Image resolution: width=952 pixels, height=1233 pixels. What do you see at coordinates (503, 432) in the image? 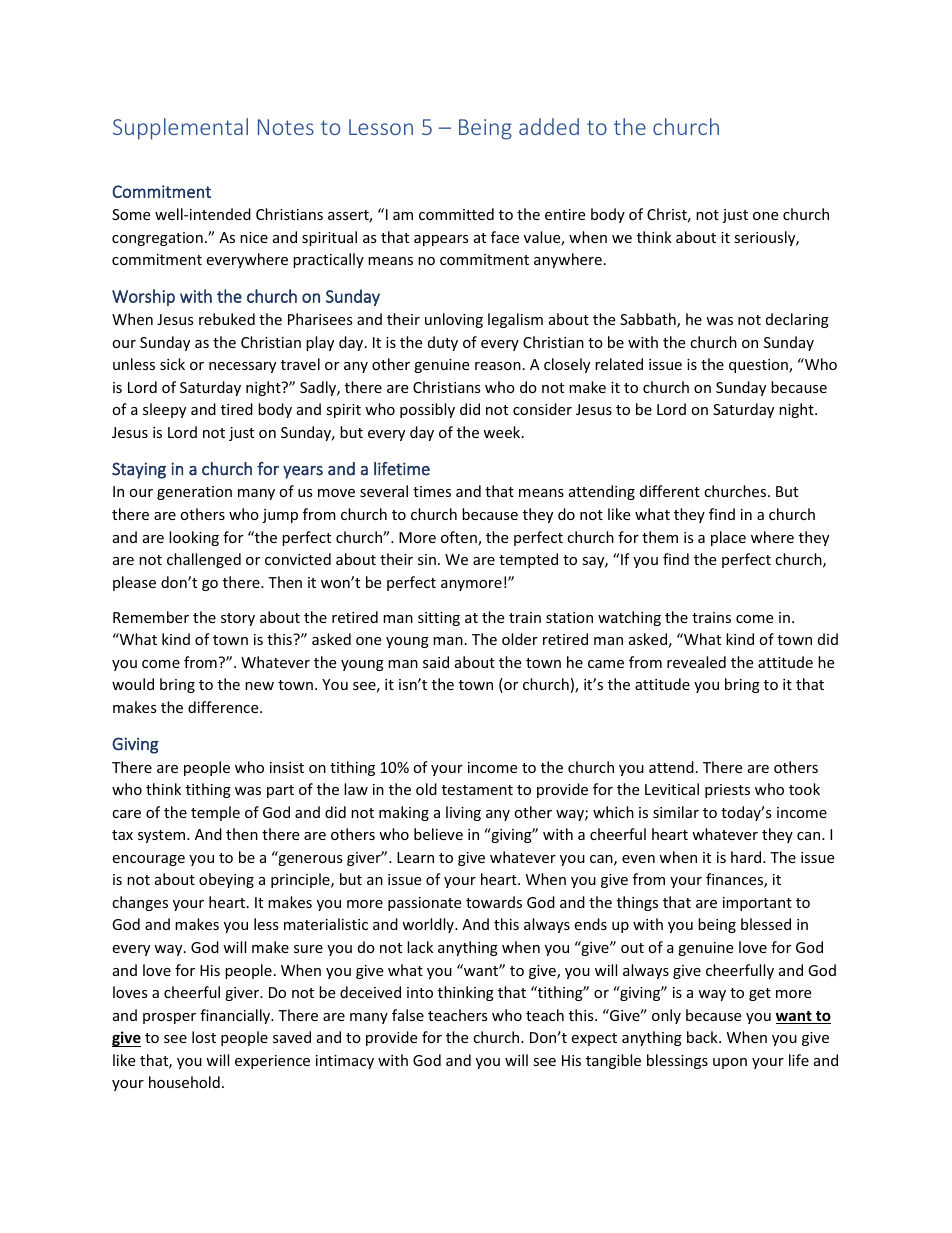
I see `week` at bounding box center [503, 432].
